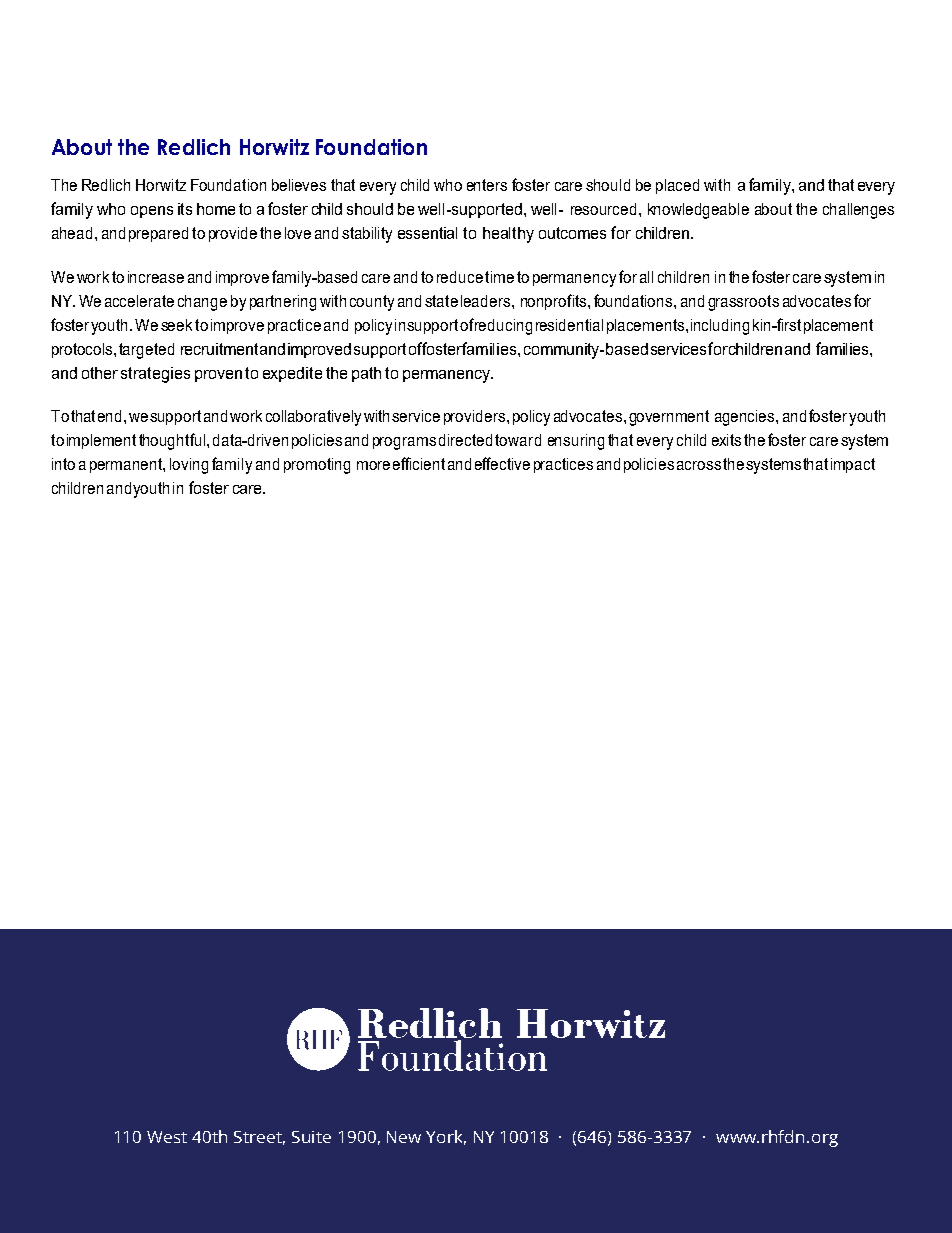  Describe the element at coordinates (446, 1137) in the screenshot. I see `York` at that location.
